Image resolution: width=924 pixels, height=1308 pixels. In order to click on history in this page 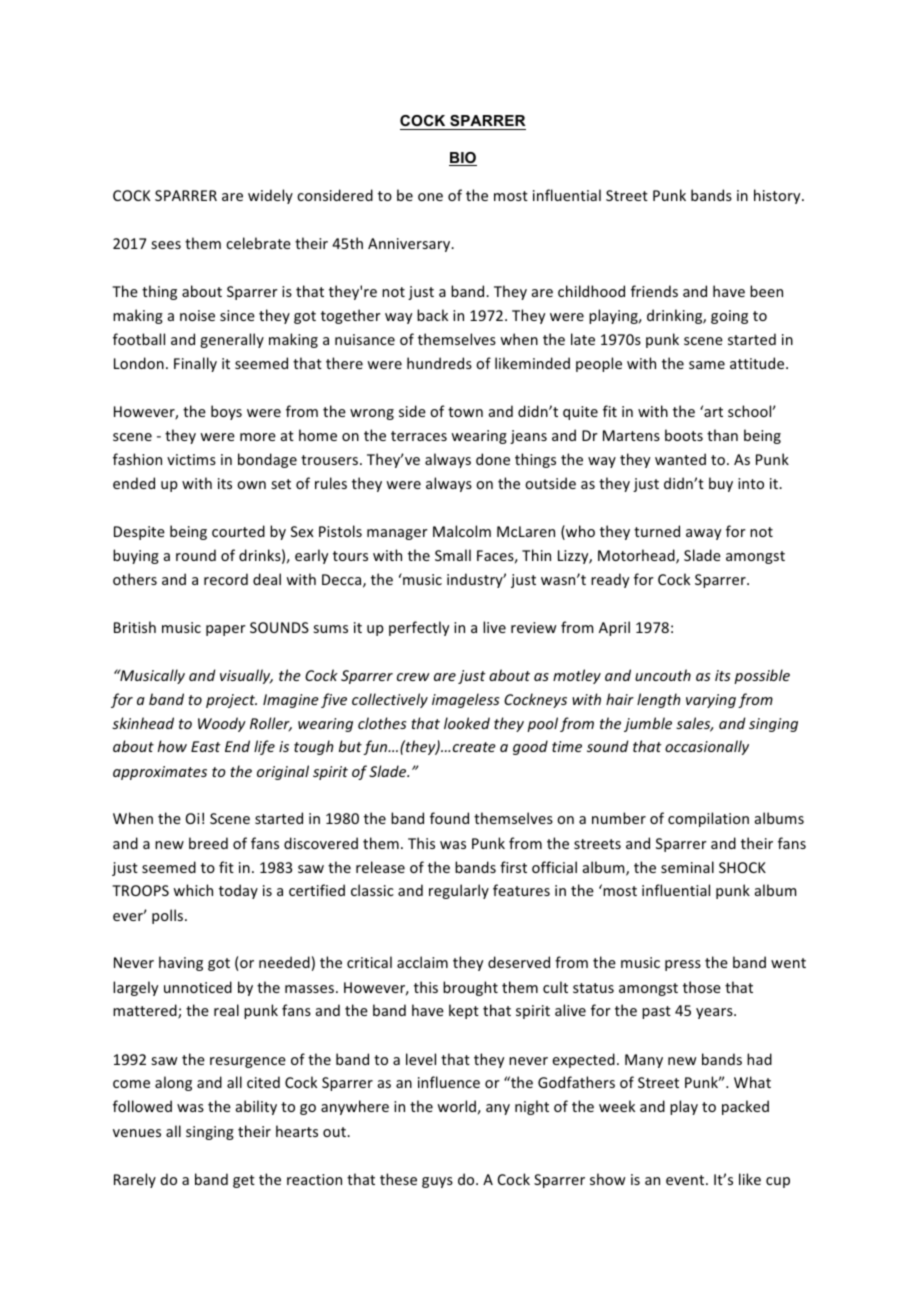, I will do `click(778, 196)`.
